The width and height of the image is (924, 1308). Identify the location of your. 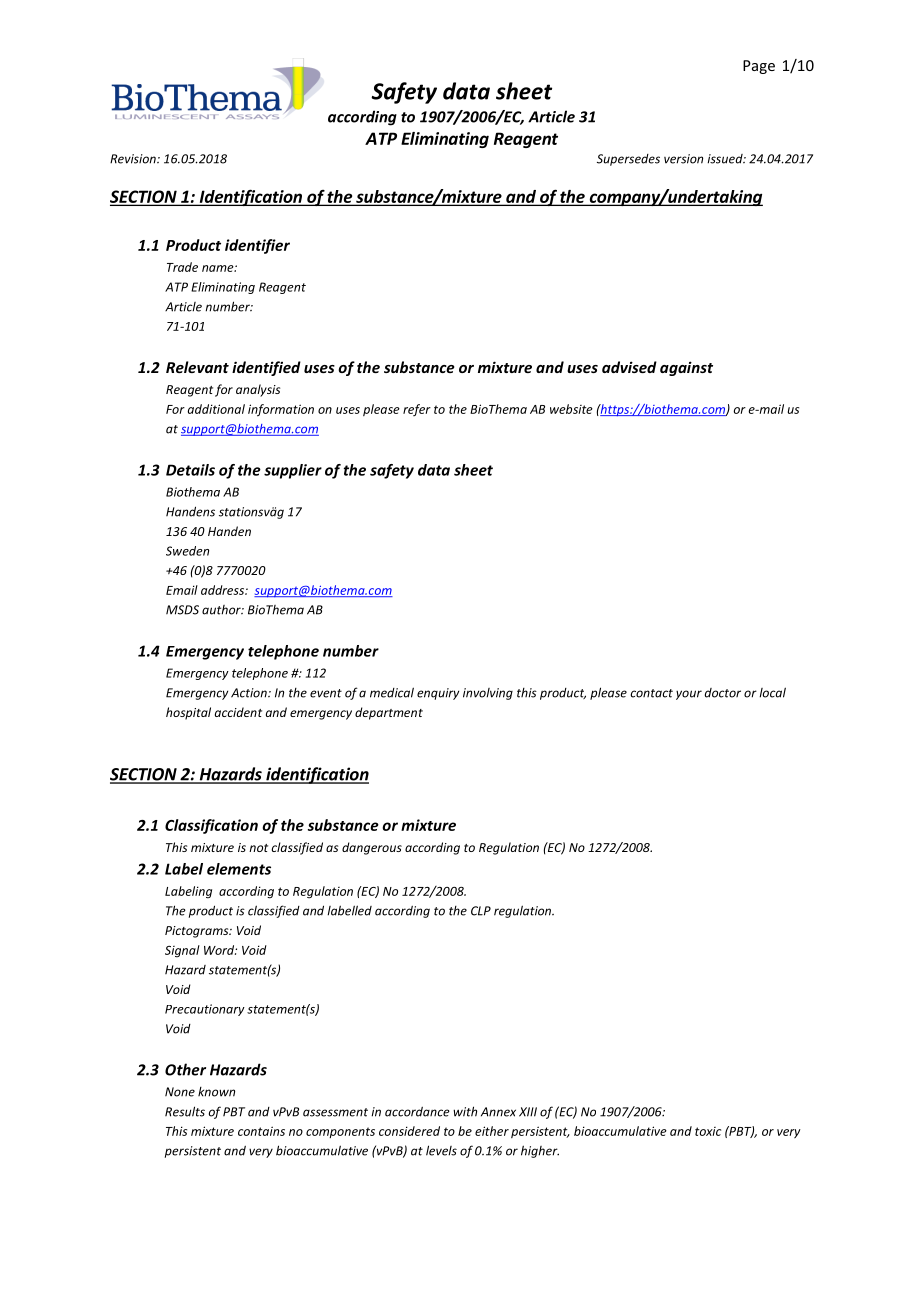
(689, 695).
